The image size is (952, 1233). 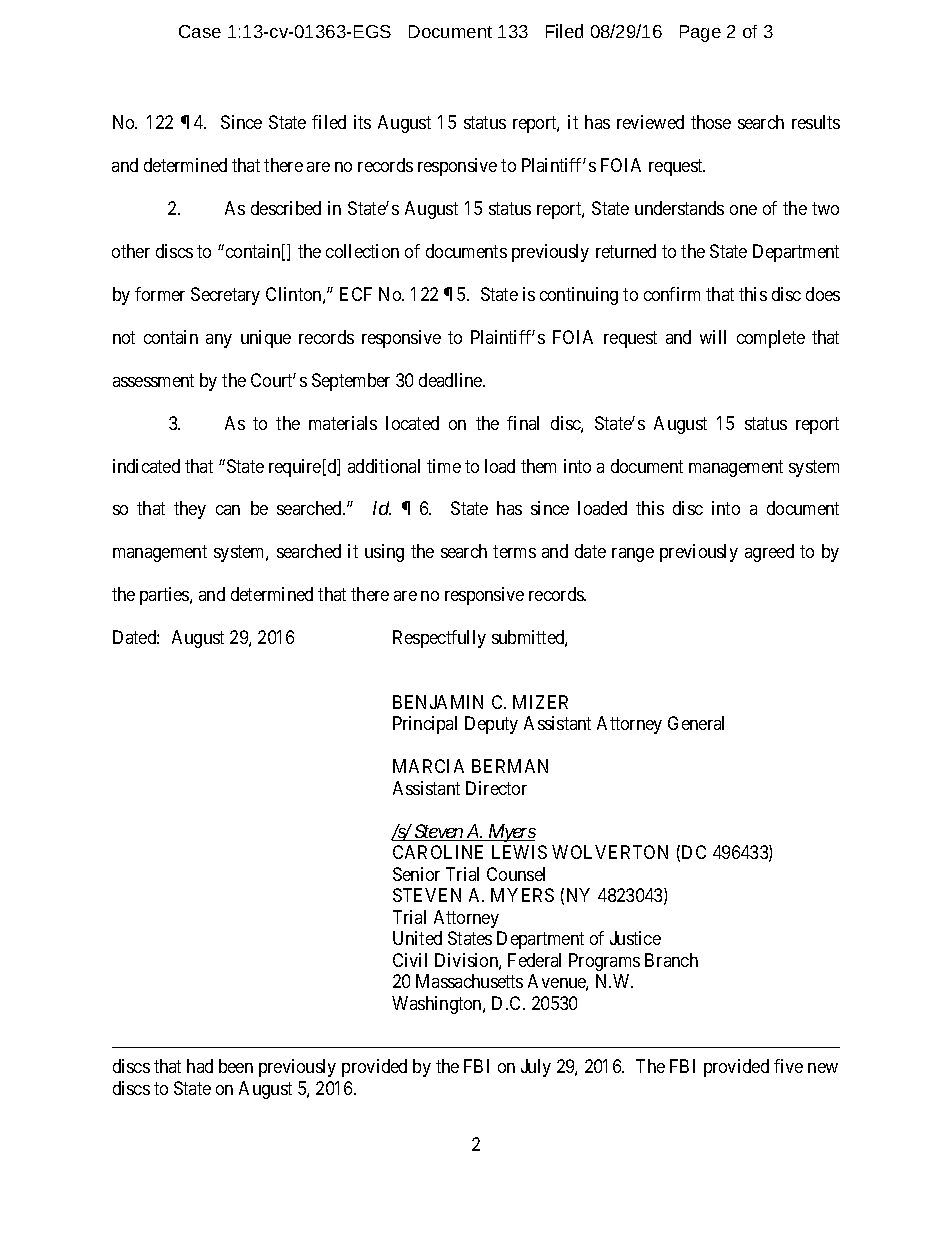 I want to click on parties, so click(x=165, y=596).
